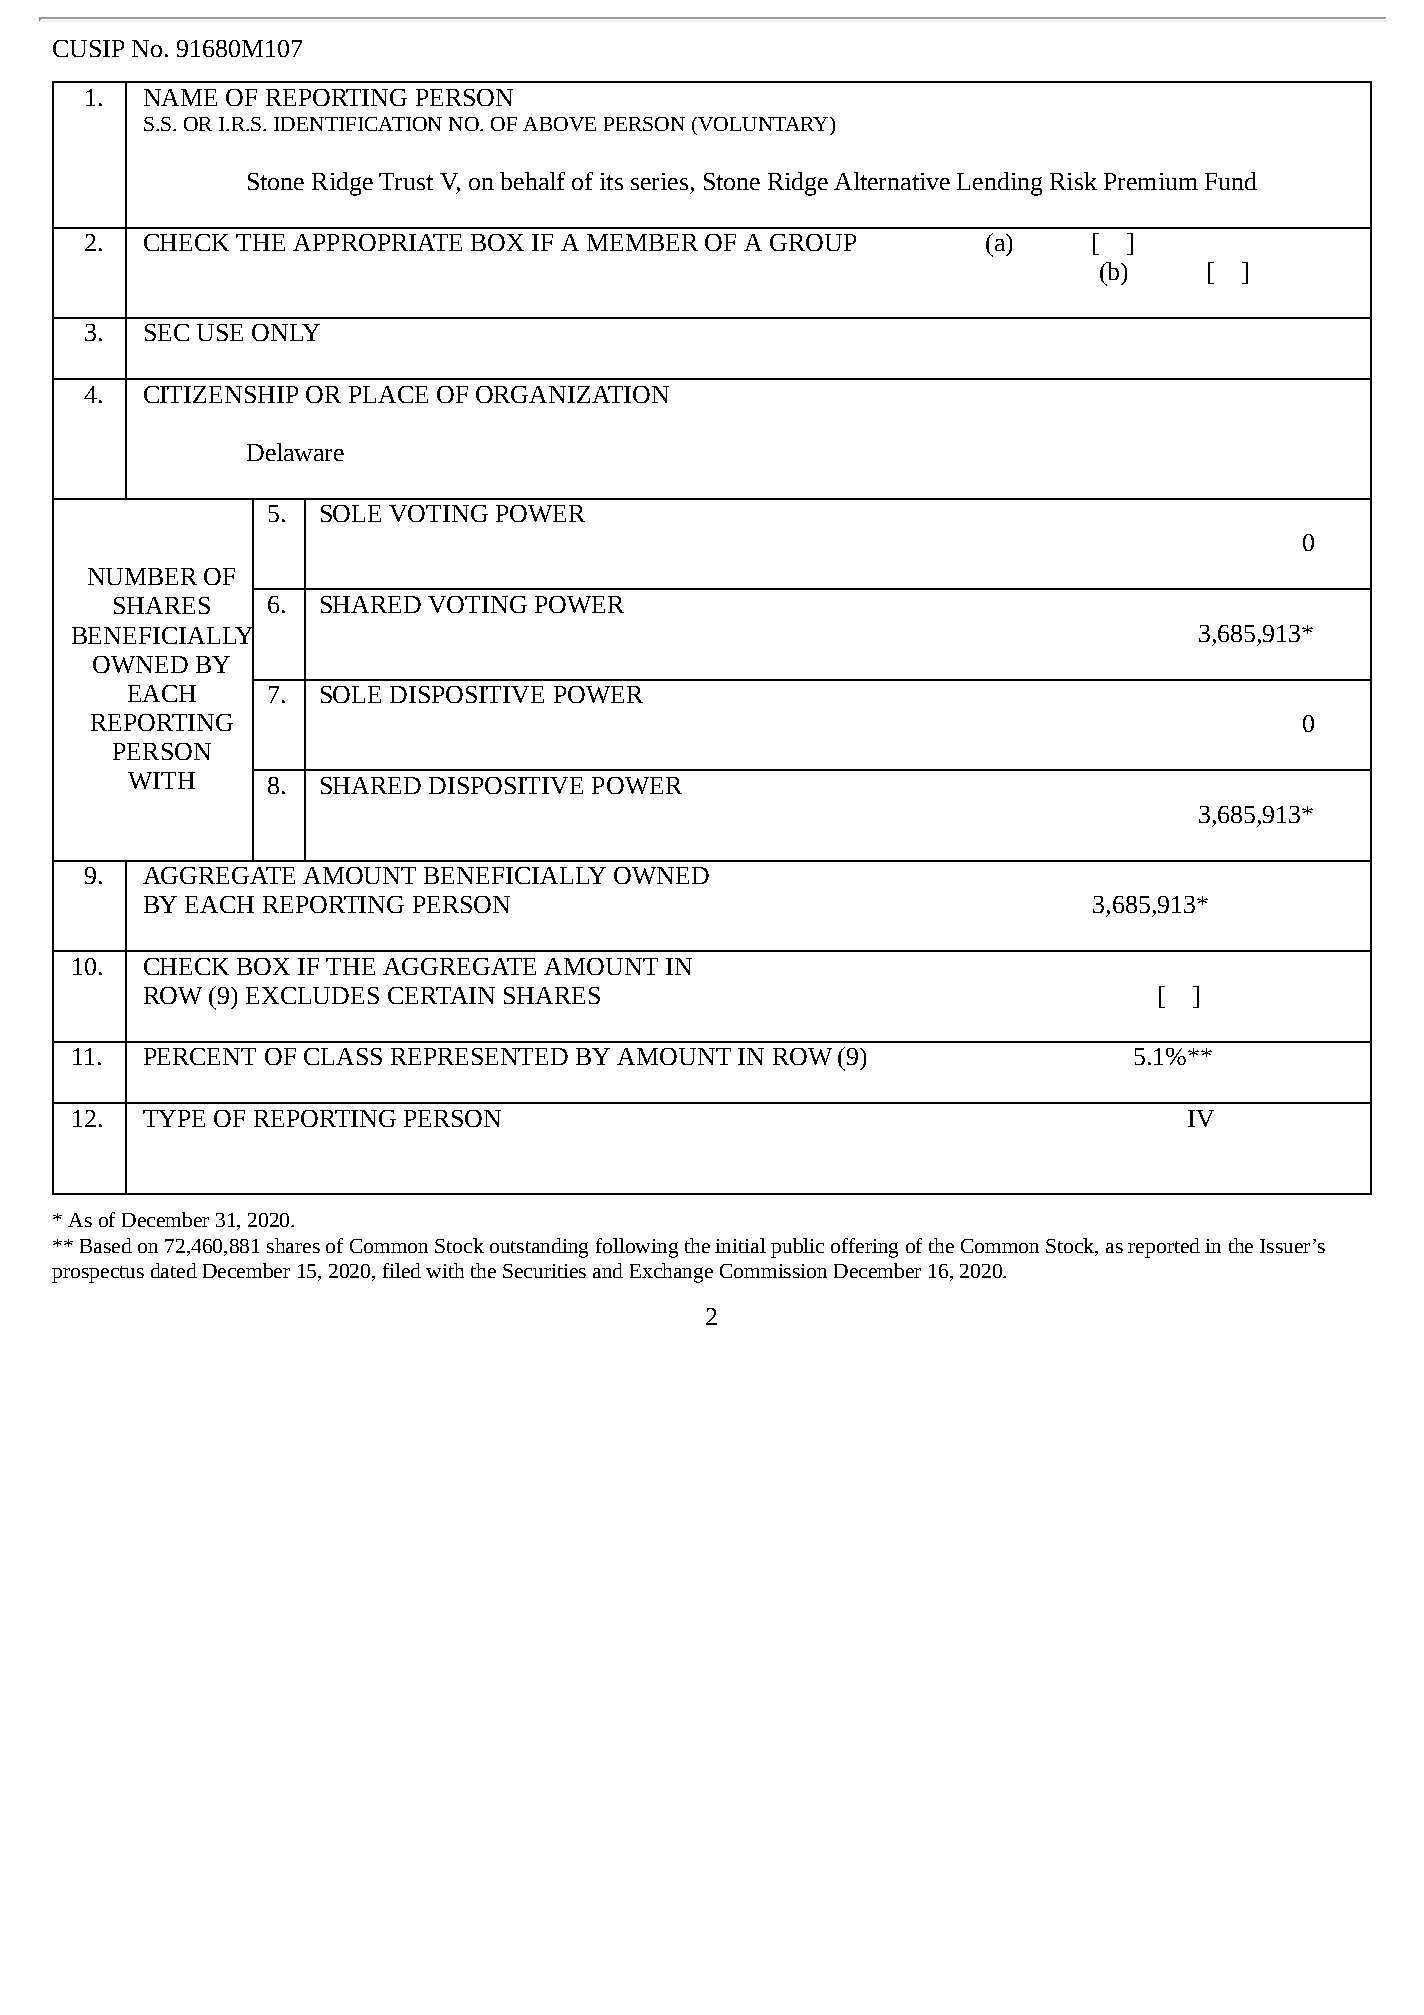 The width and height of the screenshot is (1424, 2015). What do you see at coordinates (479, 1056) in the screenshot?
I see `REPRESENTED` at bounding box center [479, 1056].
